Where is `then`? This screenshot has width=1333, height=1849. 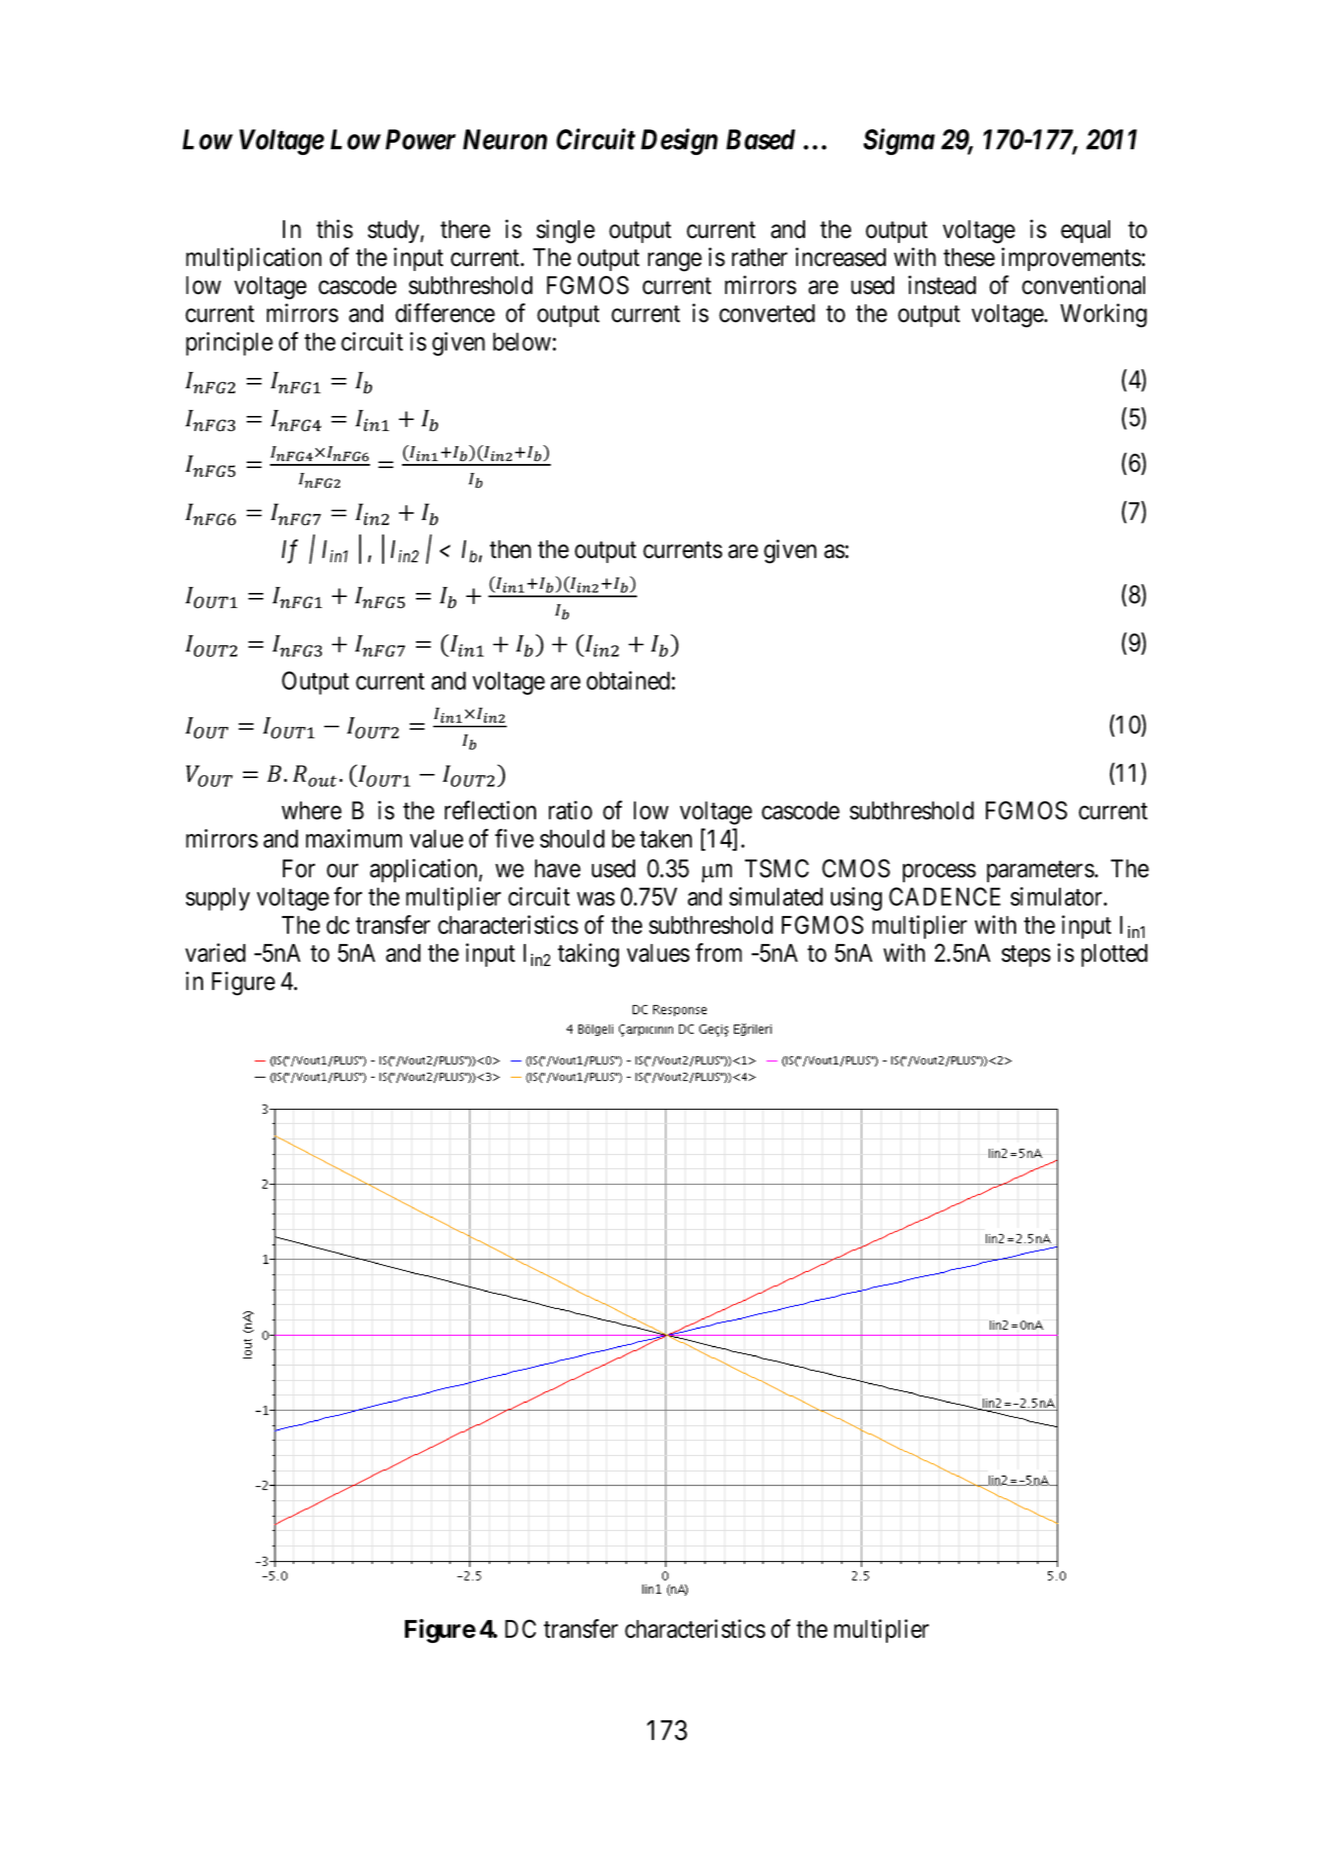
then is located at coordinates (510, 549).
